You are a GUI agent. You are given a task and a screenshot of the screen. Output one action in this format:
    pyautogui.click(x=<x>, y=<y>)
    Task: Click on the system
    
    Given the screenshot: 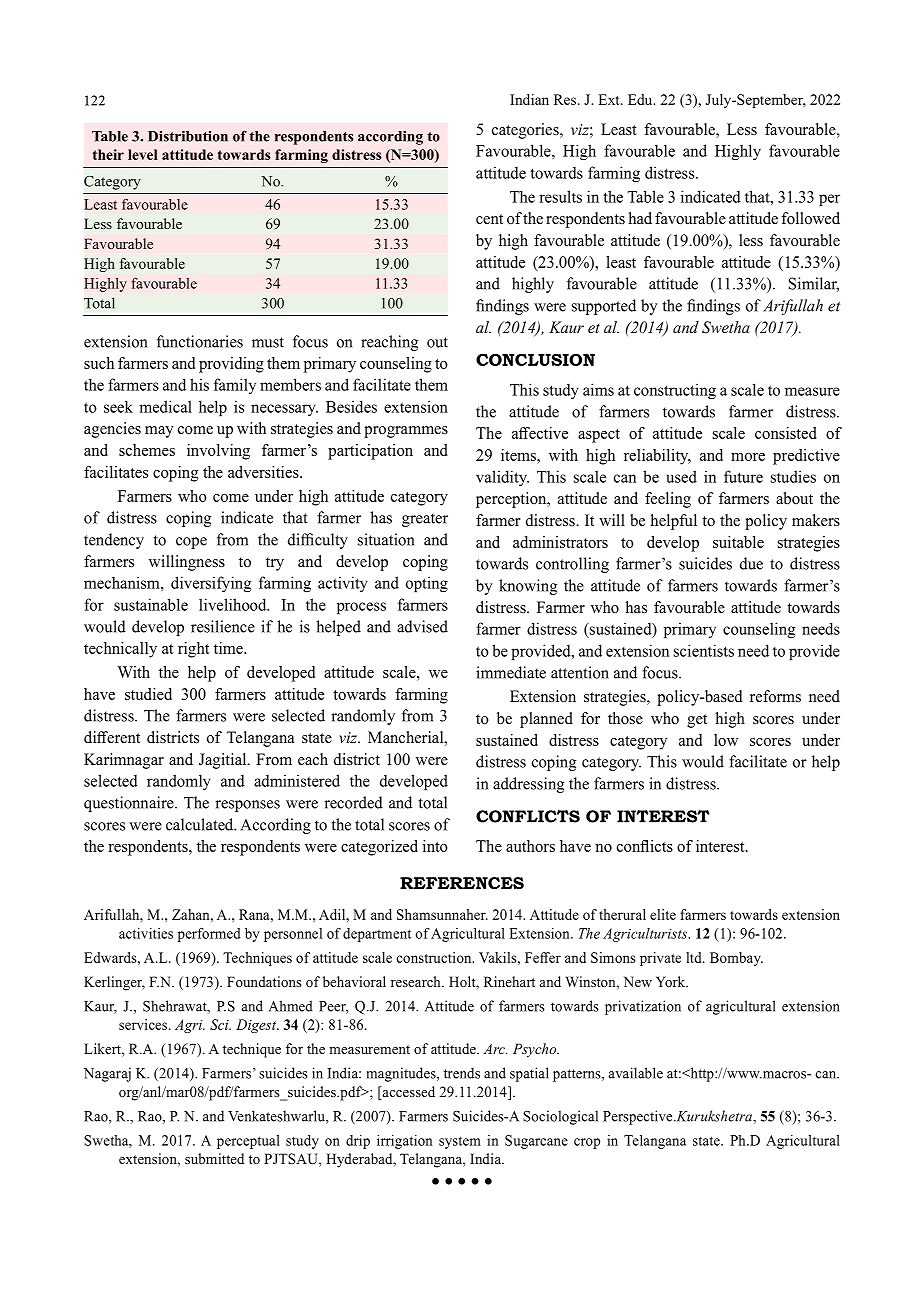 What is the action you would take?
    pyautogui.click(x=460, y=1142)
